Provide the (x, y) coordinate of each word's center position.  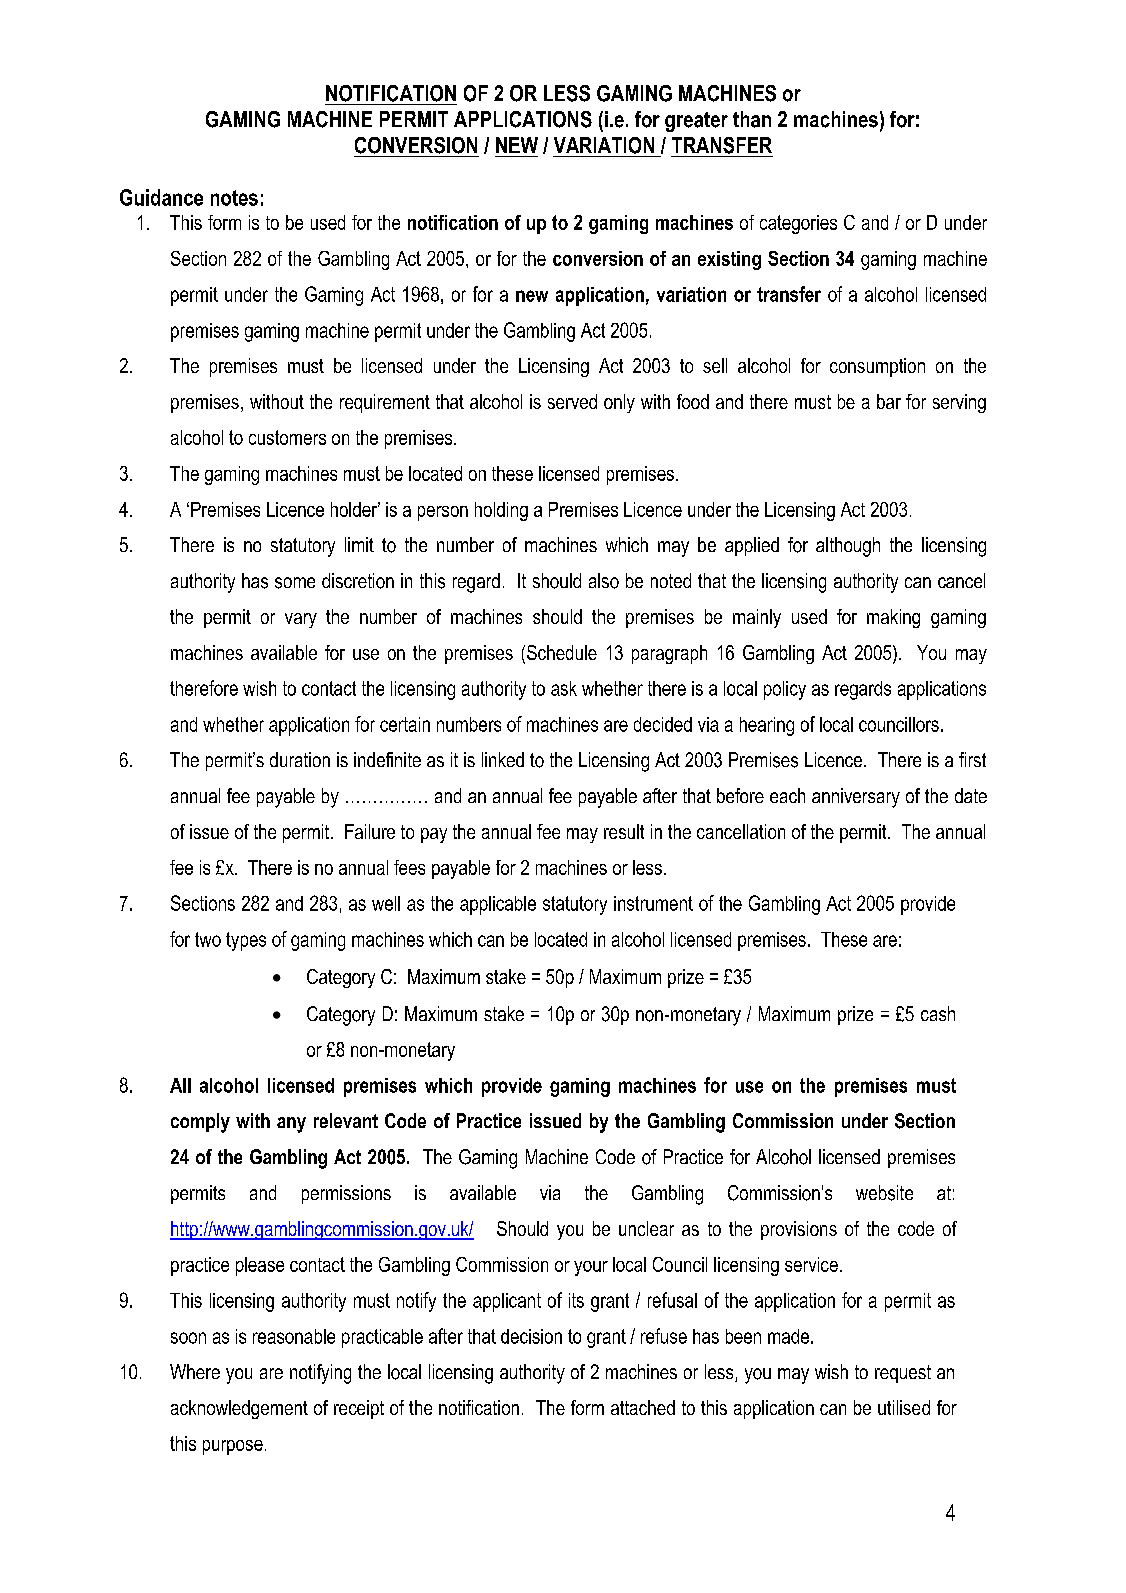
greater (696, 122)
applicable (498, 905)
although (848, 547)
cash (938, 1013)
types (246, 941)
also (604, 581)
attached (643, 1407)
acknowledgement (239, 1409)
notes (234, 198)
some (295, 583)
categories (798, 224)
